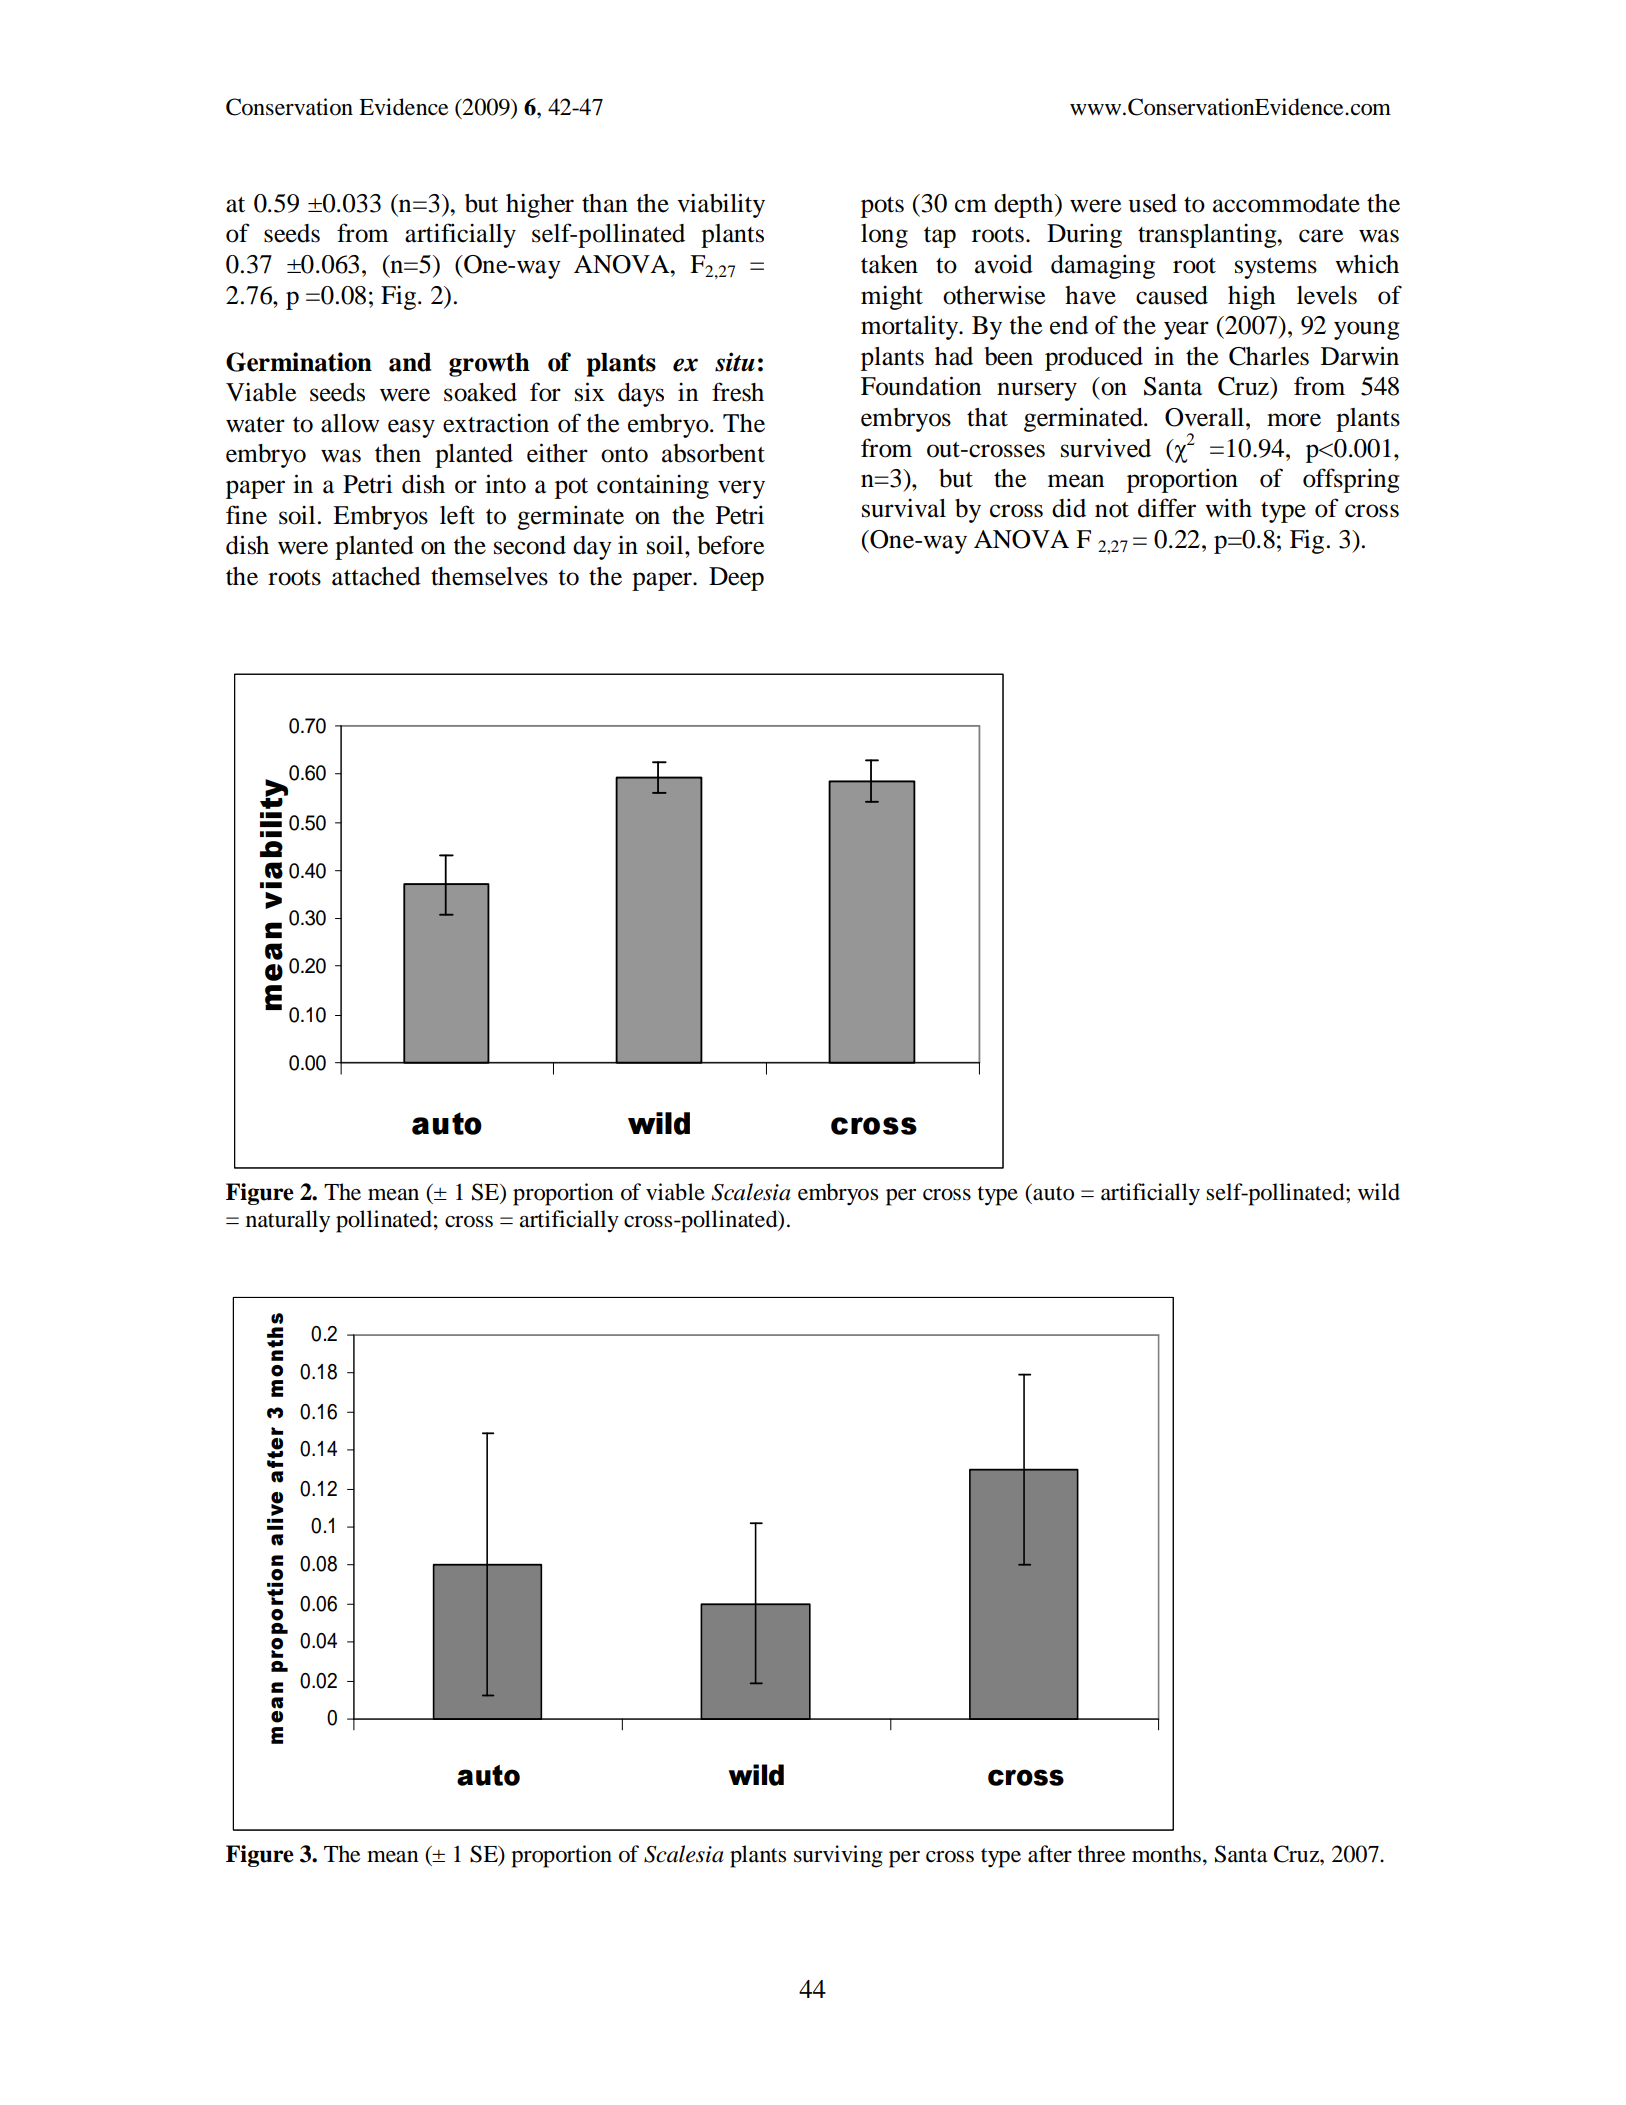 The width and height of the page is (1626, 2105). Describe the element at coordinates (730, 545) in the page. I see `before` at that location.
